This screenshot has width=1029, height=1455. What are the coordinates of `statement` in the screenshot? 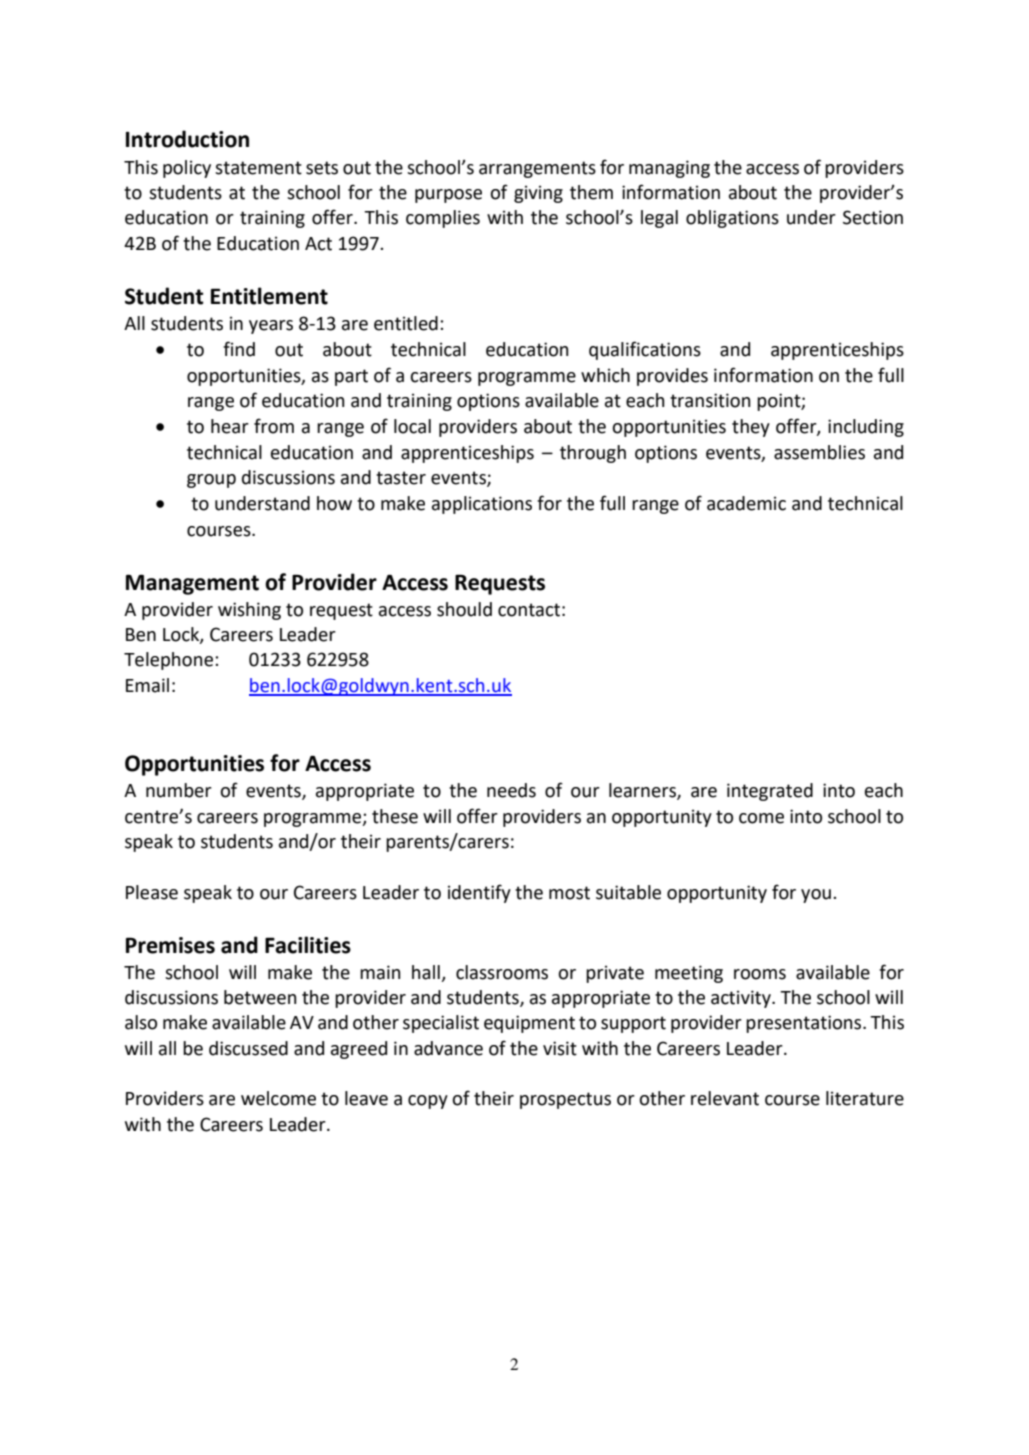 It's located at (258, 168).
